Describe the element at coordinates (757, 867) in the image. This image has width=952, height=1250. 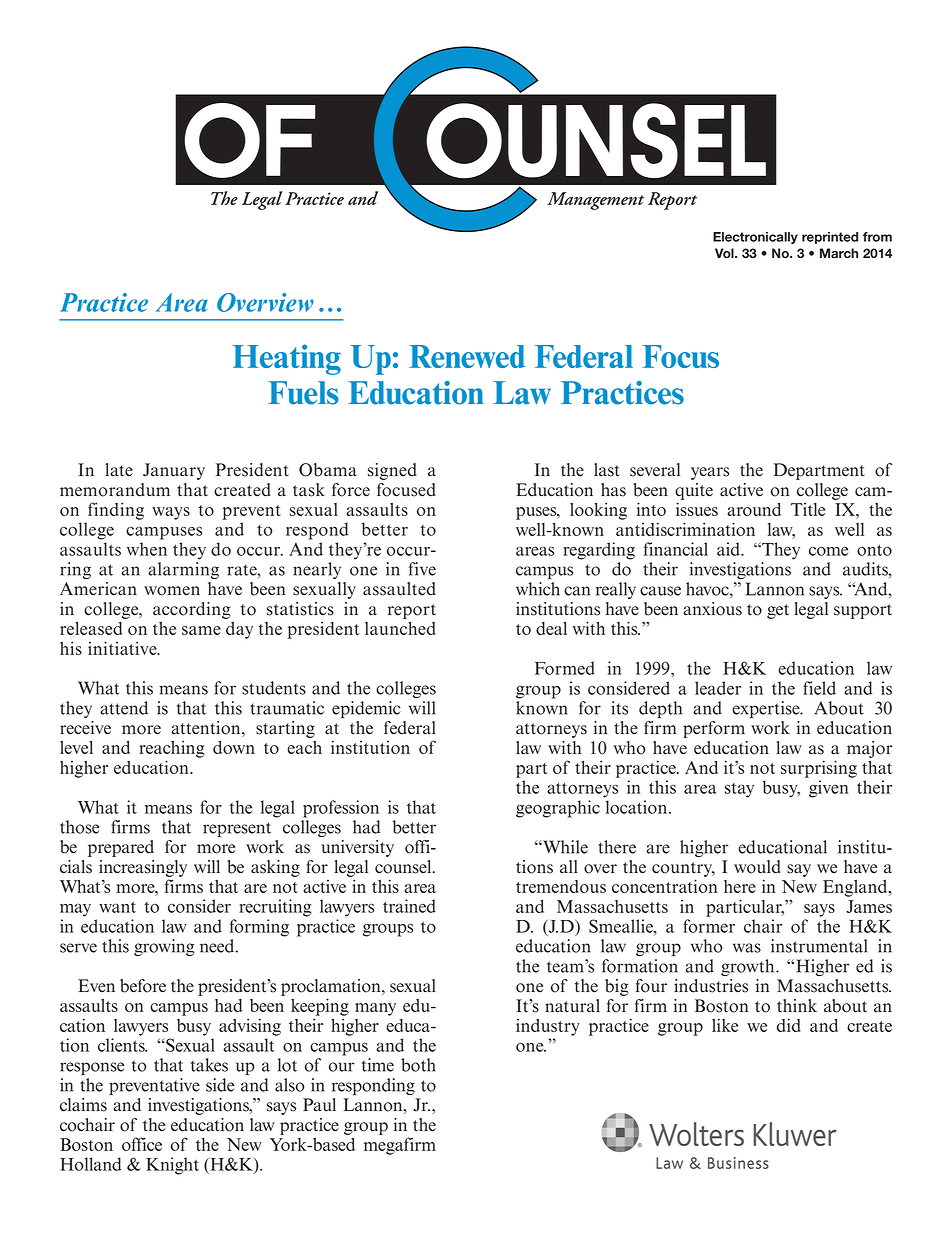
I see `would` at that location.
